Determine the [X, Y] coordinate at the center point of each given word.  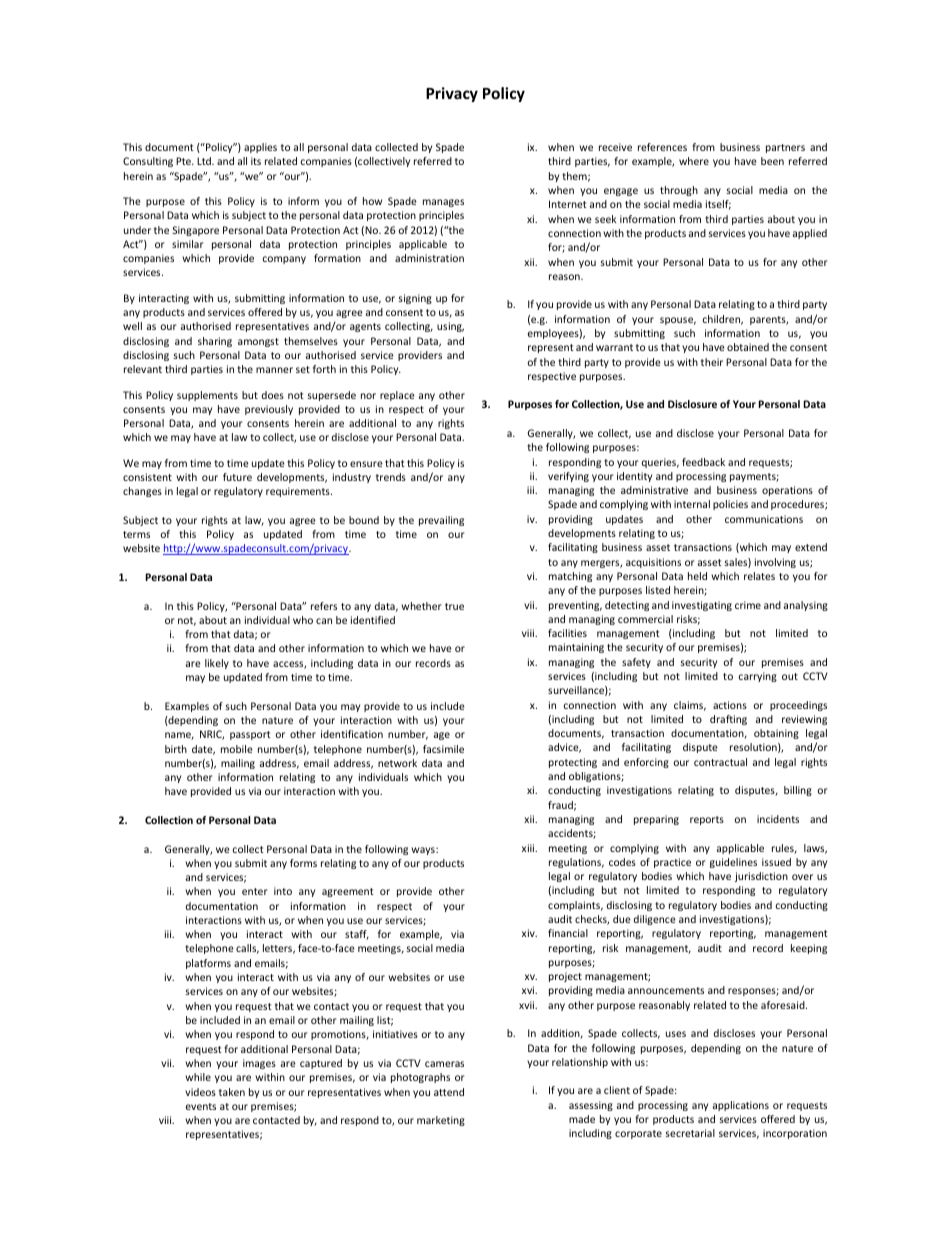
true [454, 606]
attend [449, 1092]
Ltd [205, 161]
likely [217, 664]
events [201, 1106]
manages [443, 203]
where [694, 161]
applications [741, 1106]
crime [748, 605]
